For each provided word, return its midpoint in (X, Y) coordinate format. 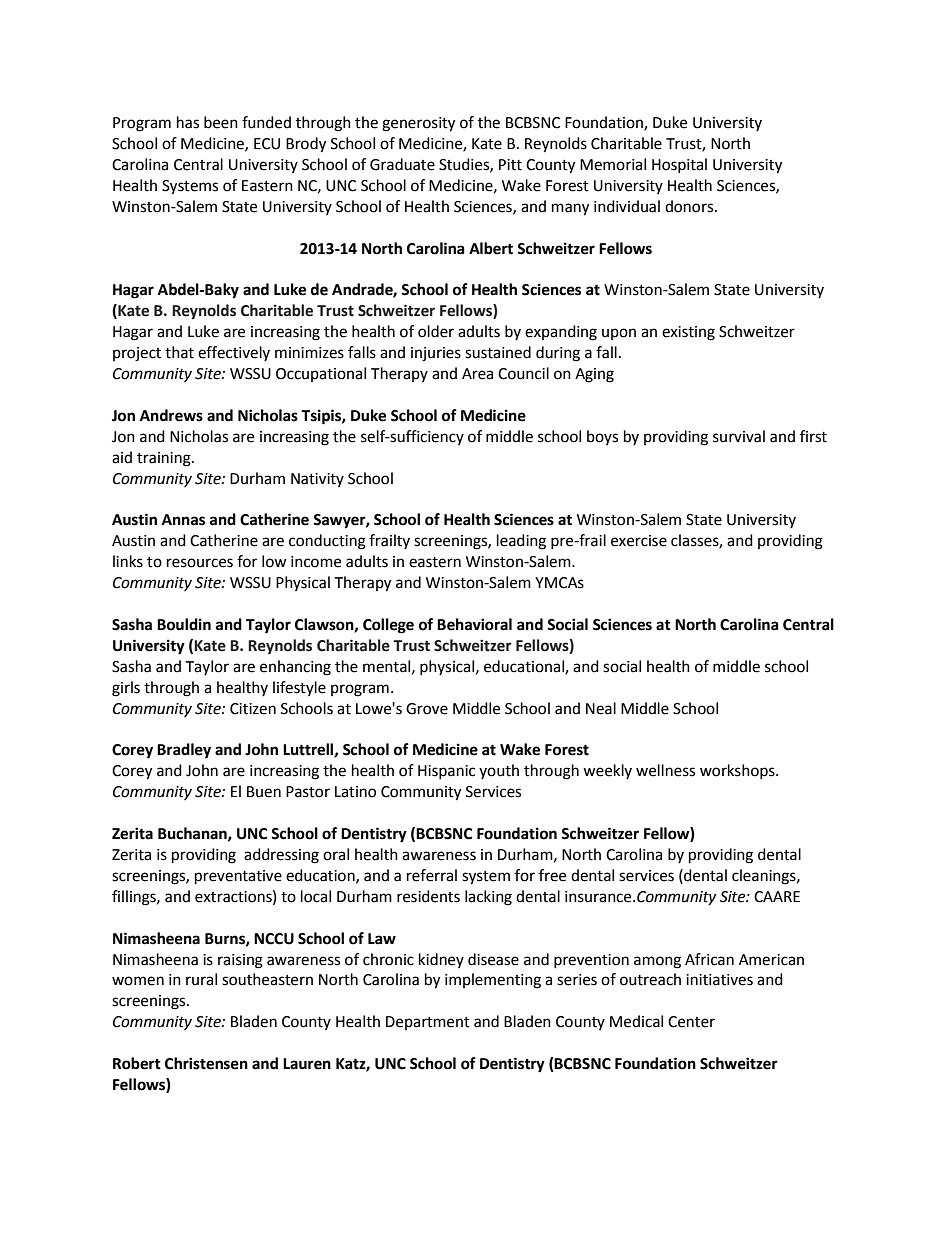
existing (688, 333)
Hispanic (446, 772)
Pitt (510, 165)
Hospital (679, 165)
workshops (738, 771)
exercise (639, 541)
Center (691, 1022)
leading (521, 542)
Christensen (206, 1063)
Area (477, 374)
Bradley (184, 751)
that (179, 352)
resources (200, 563)
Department (428, 1023)
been (221, 122)
